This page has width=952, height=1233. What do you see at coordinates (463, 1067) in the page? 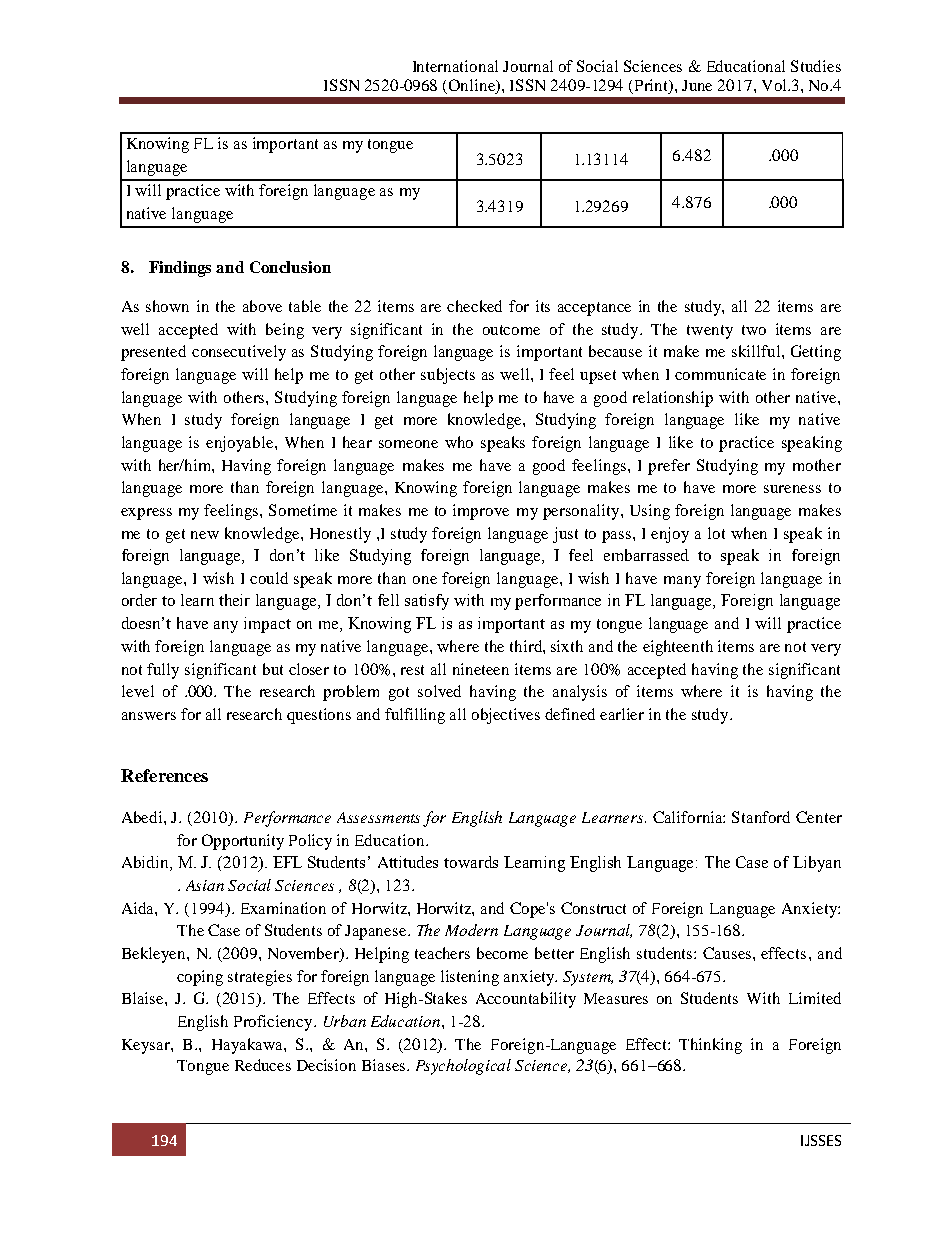
I see `Psychological` at bounding box center [463, 1067].
